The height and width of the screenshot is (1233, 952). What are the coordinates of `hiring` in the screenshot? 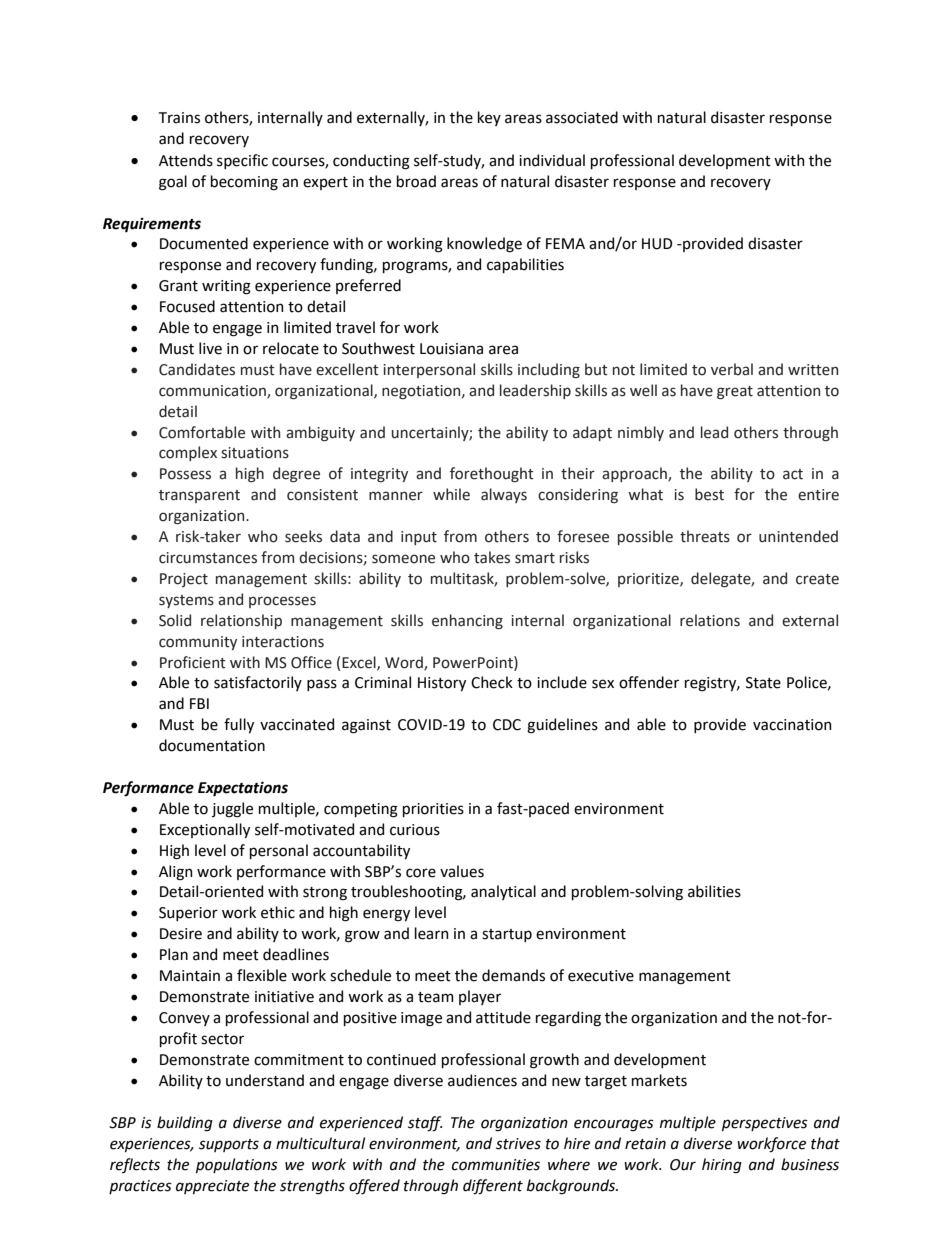 It's located at (722, 1166).
